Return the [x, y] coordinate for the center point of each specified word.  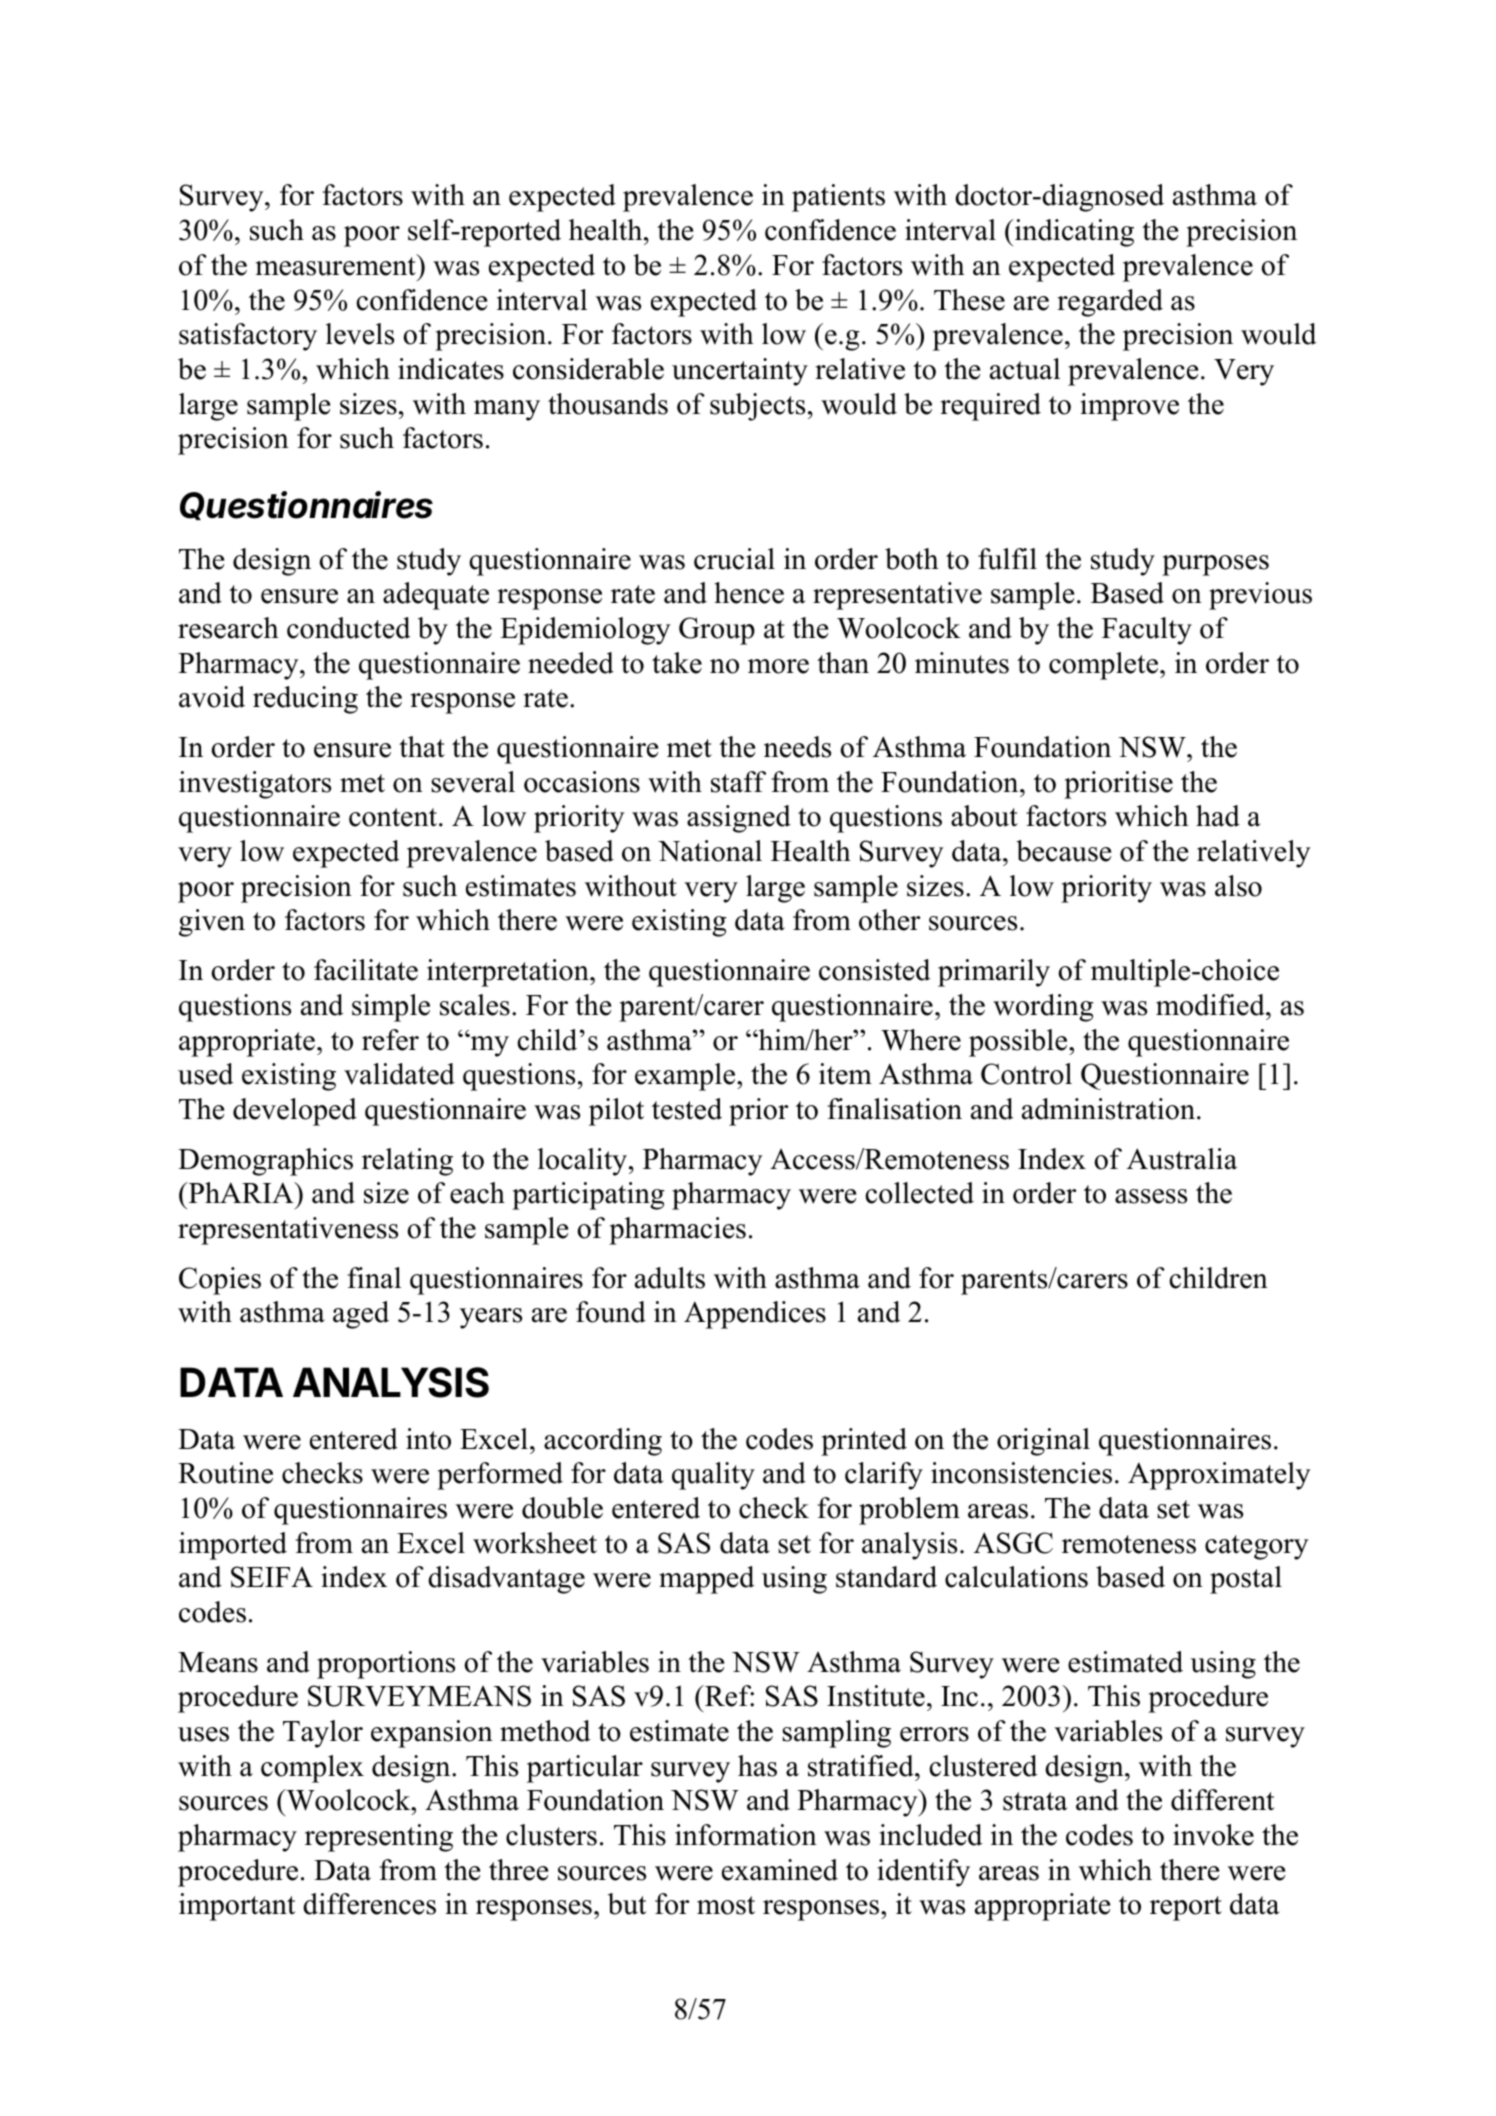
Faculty [1147, 631]
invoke [1213, 1835]
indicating [1073, 233]
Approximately [1219, 1476]
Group [717, 631]
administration [1108, 1109]
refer [390, 1040]
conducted [349, 628]
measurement [337, 265]
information [746, 1835]
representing [379, 1838]
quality [713, 1476]
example [686, 1077]
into [428, 1439]
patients [838, 198]
